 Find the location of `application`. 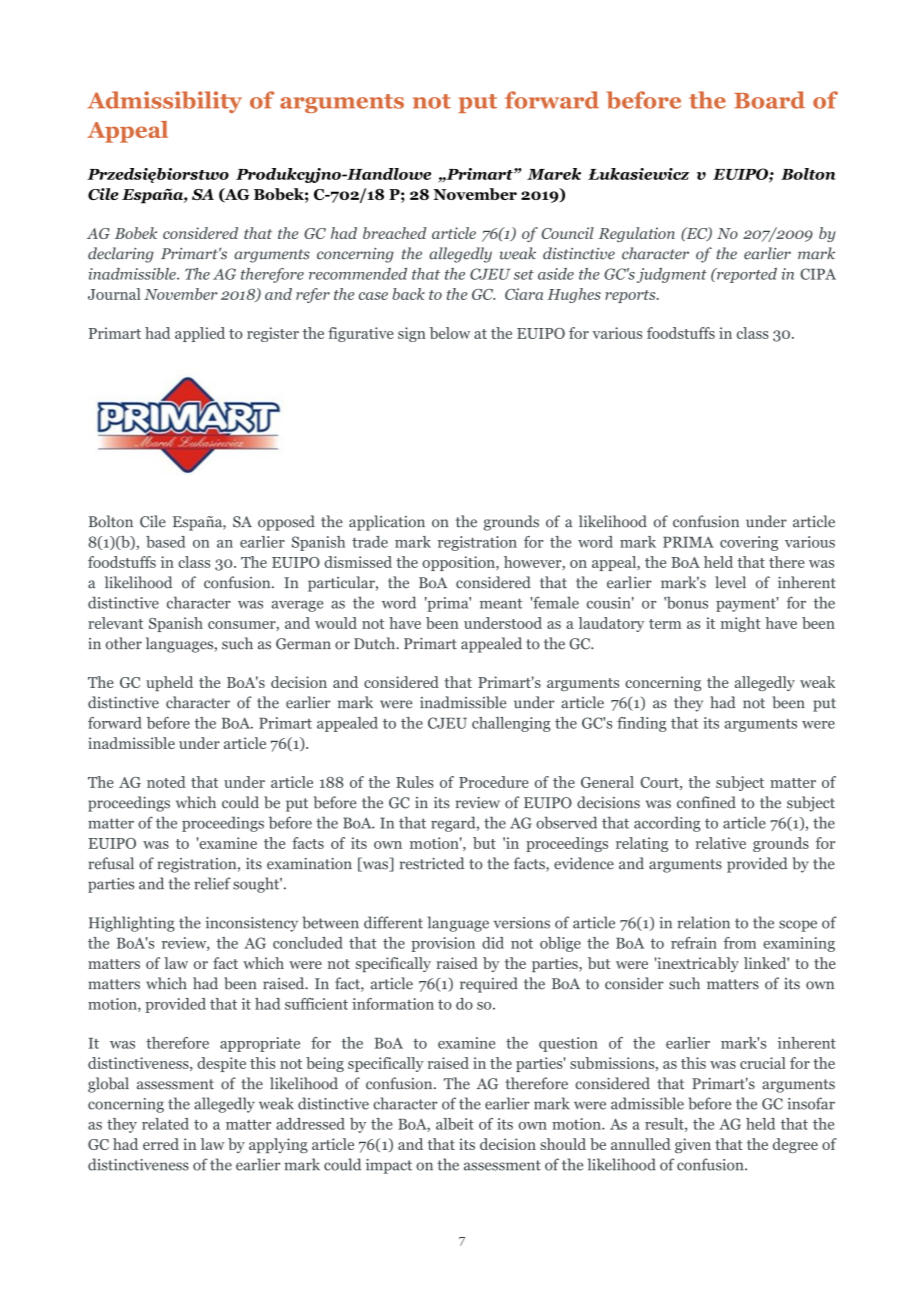

application is located at coordinates (387, 523).
